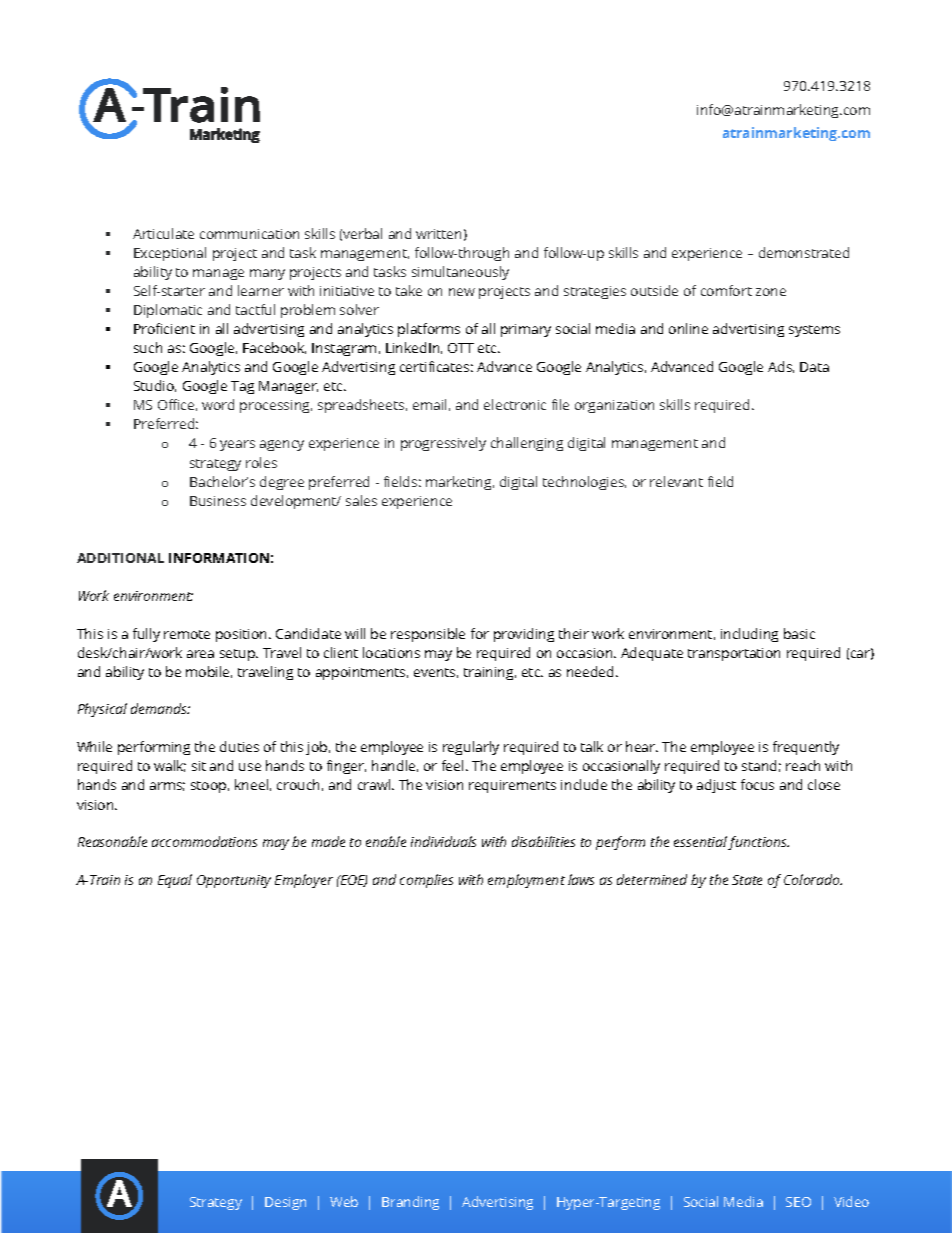 The height and width of the page is (1233, 952). What do you see at coordinates (285, 1203) in the page?
I see `Design` at bounding box center [285, 1203].
